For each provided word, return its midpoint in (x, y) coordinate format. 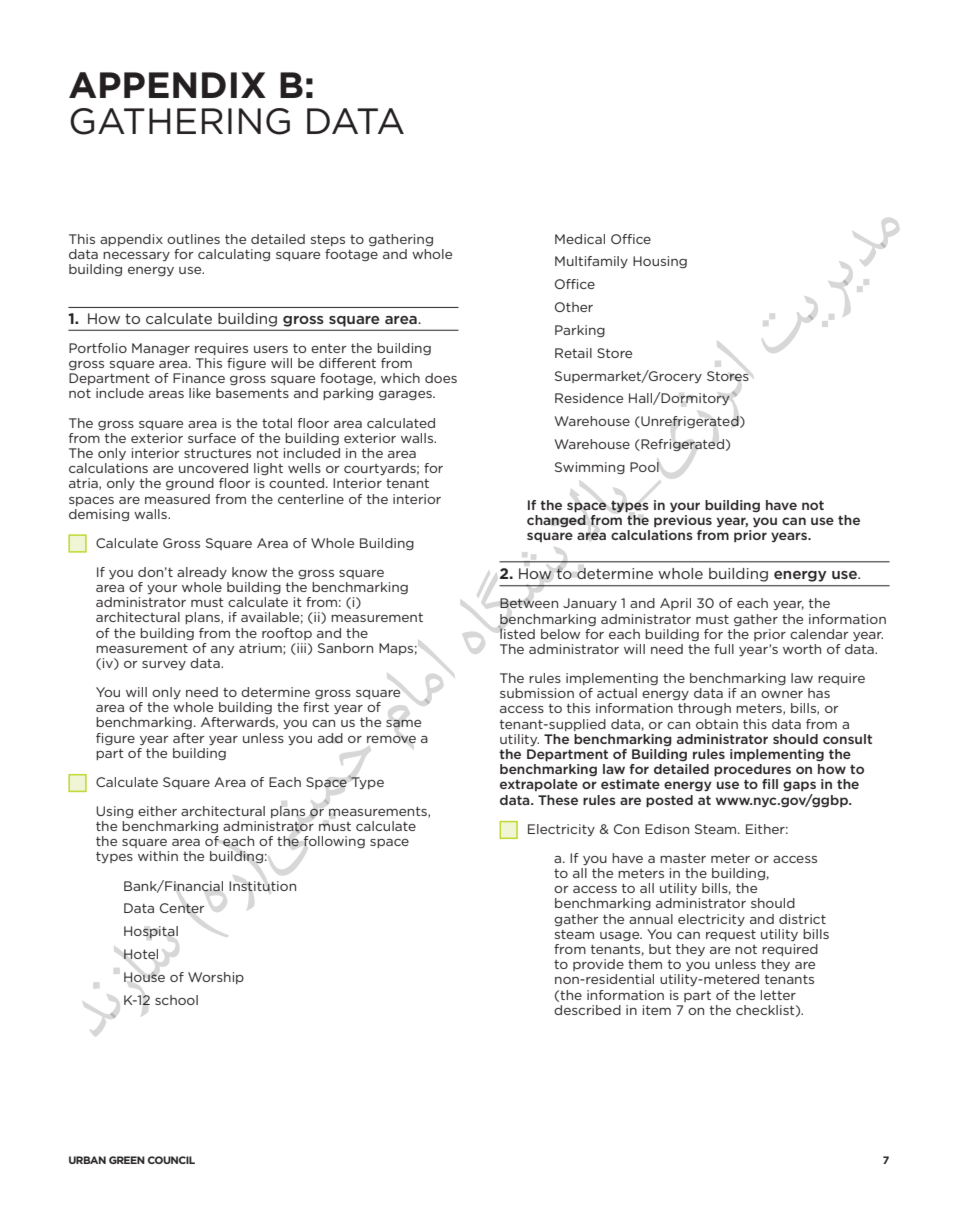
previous (683, 521)
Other (574, 307)
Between (529, 603)
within (158, 856)
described (587, 1010)
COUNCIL (171, 1160)
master (683, 858)
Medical (580, 239)
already (202, 573)
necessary (136, 256)
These (558, 800)
